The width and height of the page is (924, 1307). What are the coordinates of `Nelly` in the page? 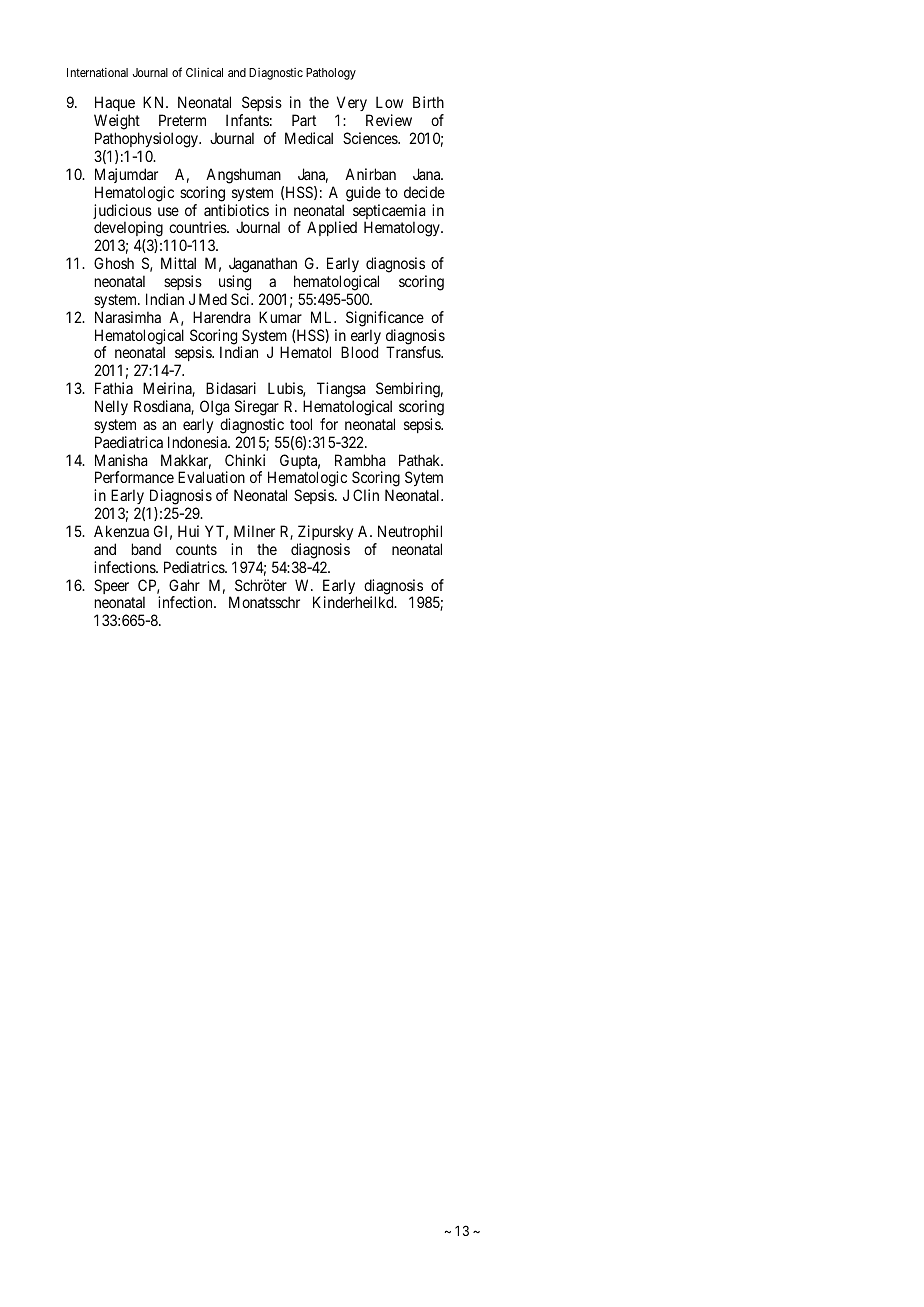 It's located at (111, 407).
